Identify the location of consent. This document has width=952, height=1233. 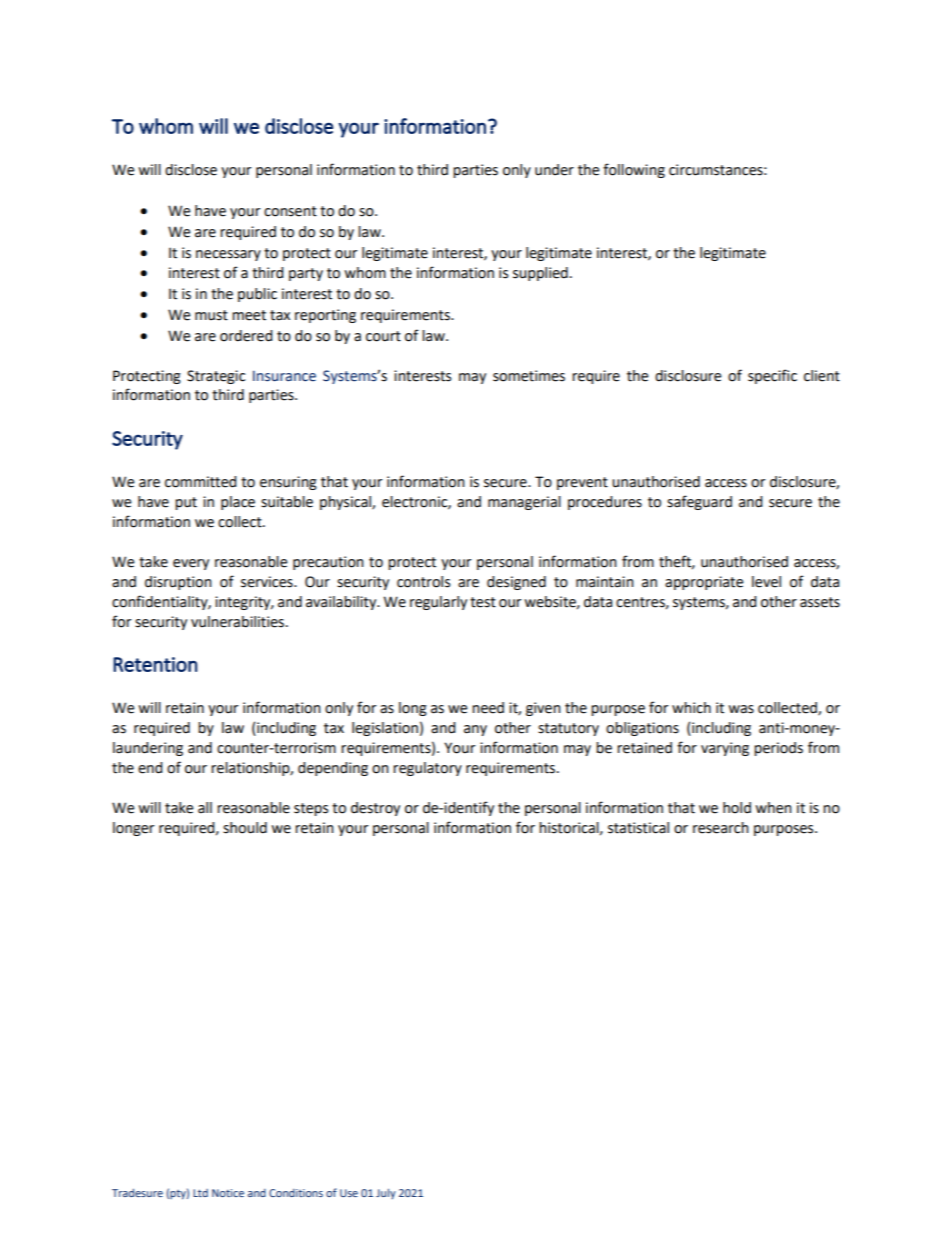
(290, 211).
